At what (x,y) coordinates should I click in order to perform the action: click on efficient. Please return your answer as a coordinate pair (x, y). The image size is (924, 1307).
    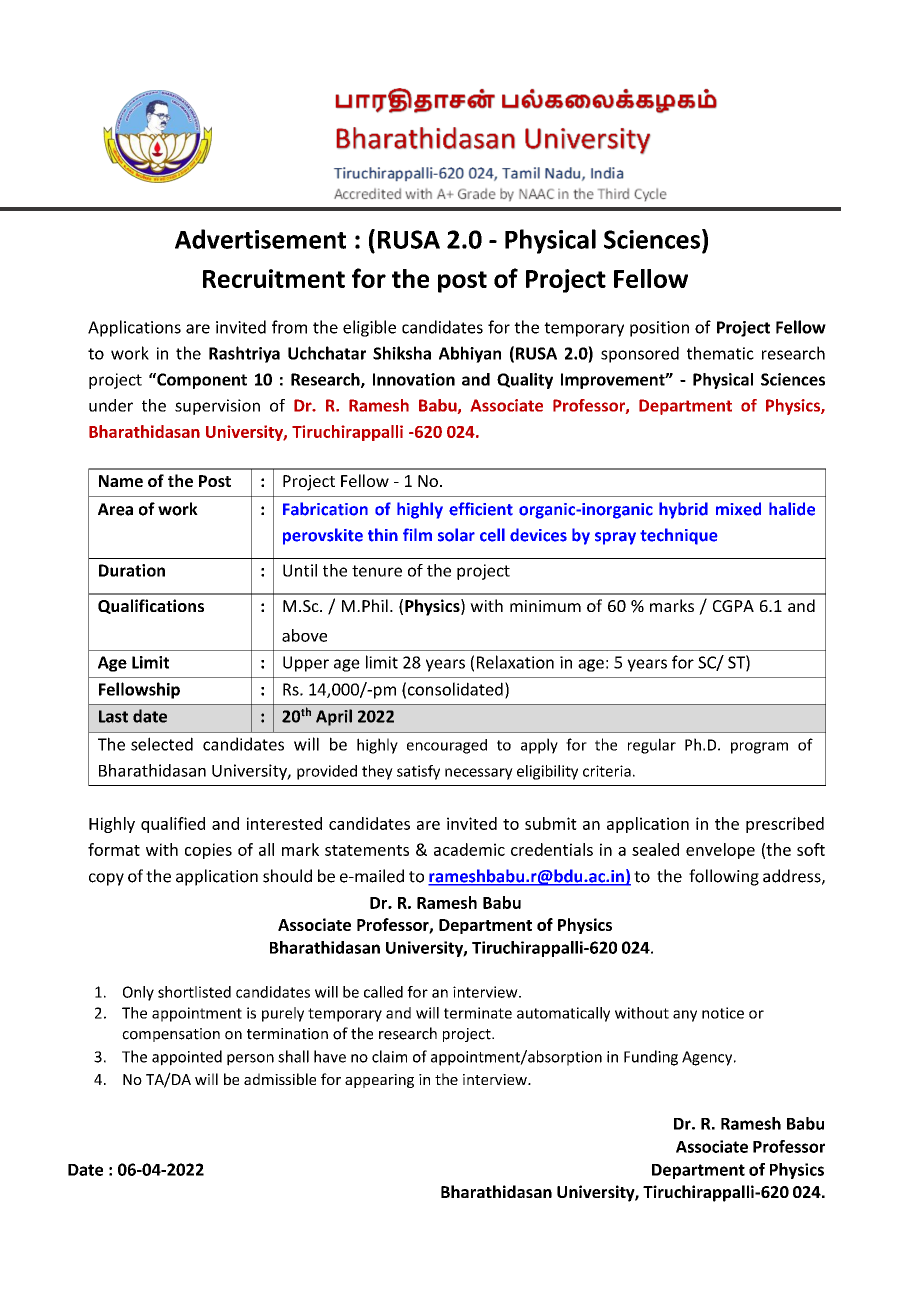
    Looking at the image, I should click on (481, 509).
